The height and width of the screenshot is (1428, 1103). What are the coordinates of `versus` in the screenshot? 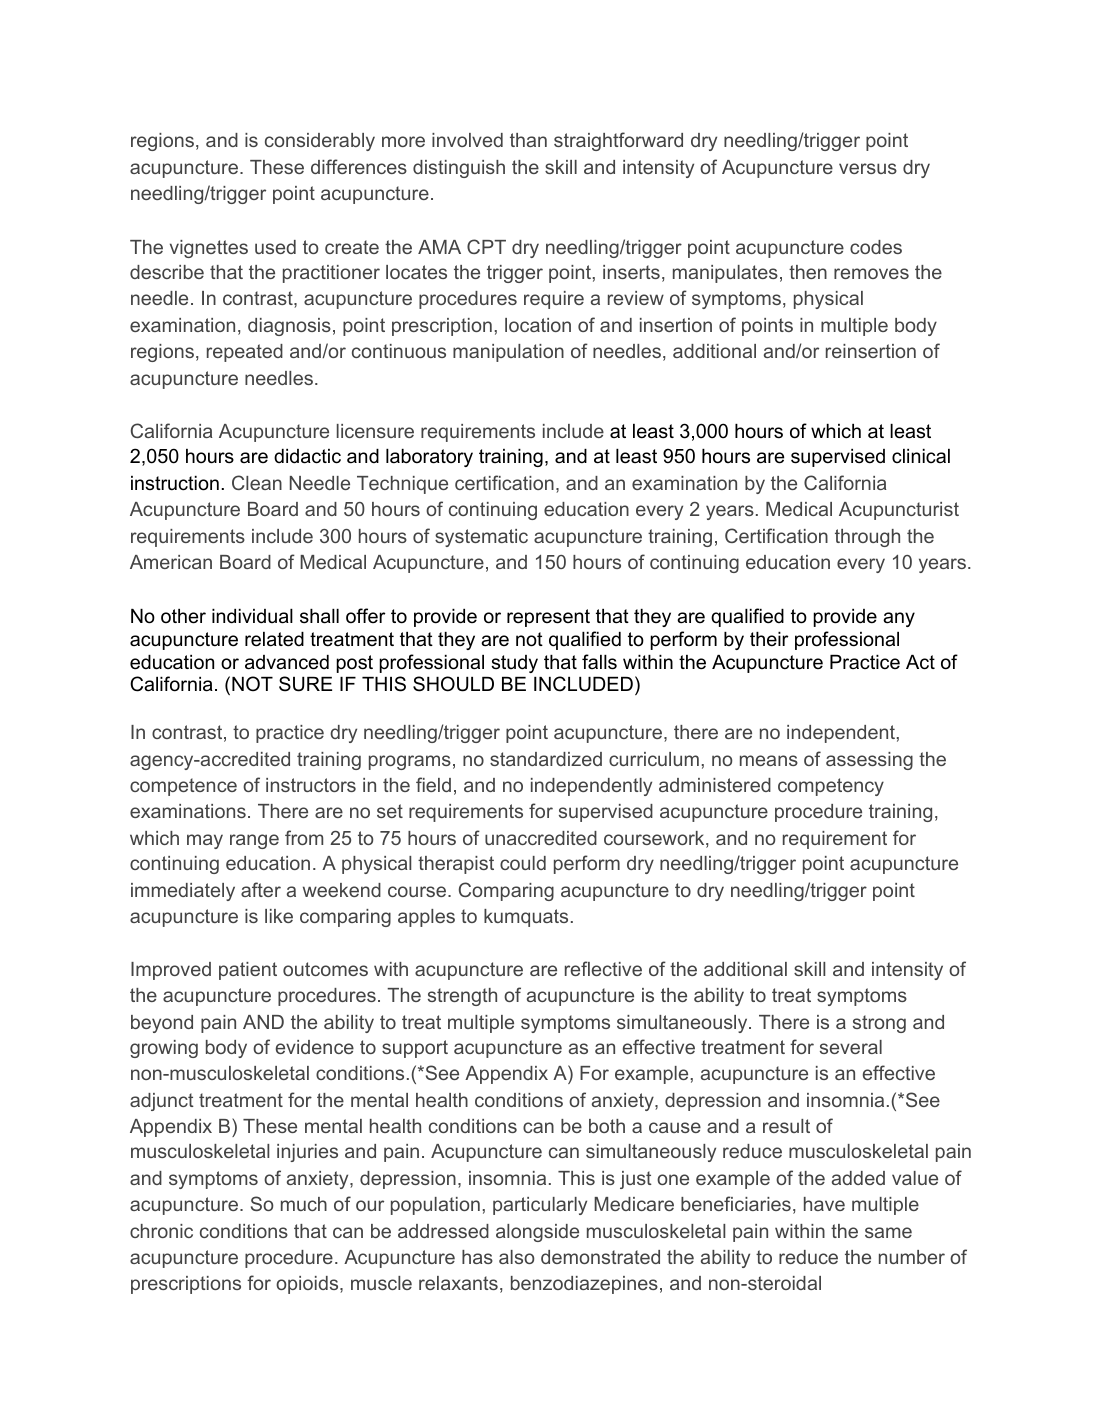 It's located at (868, 168).
